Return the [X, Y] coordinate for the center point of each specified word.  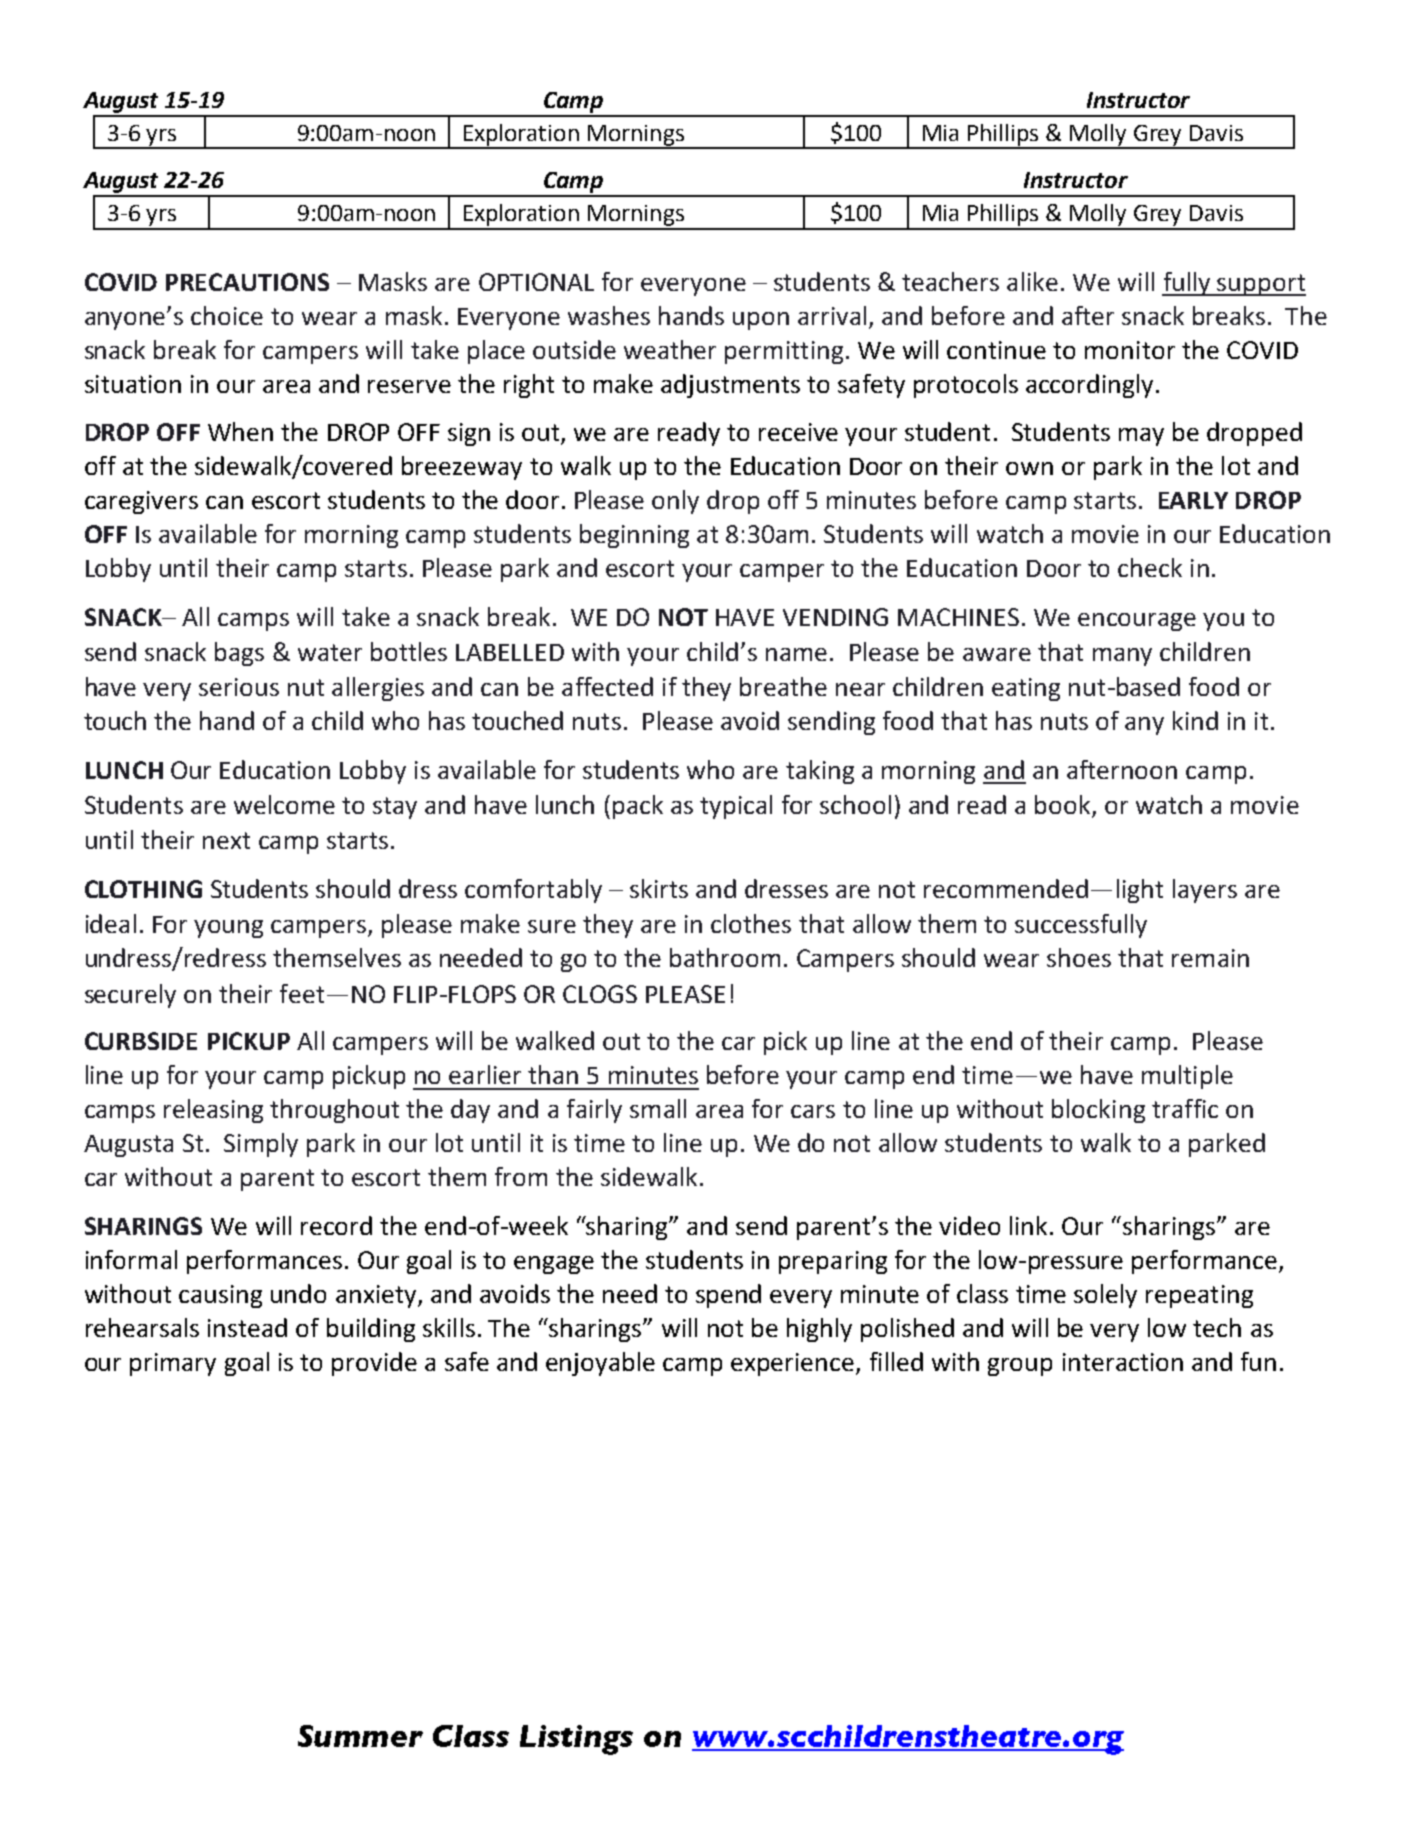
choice [227, 315]
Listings [576, 1740]
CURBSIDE [141, 1041]
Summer [360, 1736]
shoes [1079, 957]
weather [670, 349]
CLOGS [600, 994]
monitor [1130, 350]
